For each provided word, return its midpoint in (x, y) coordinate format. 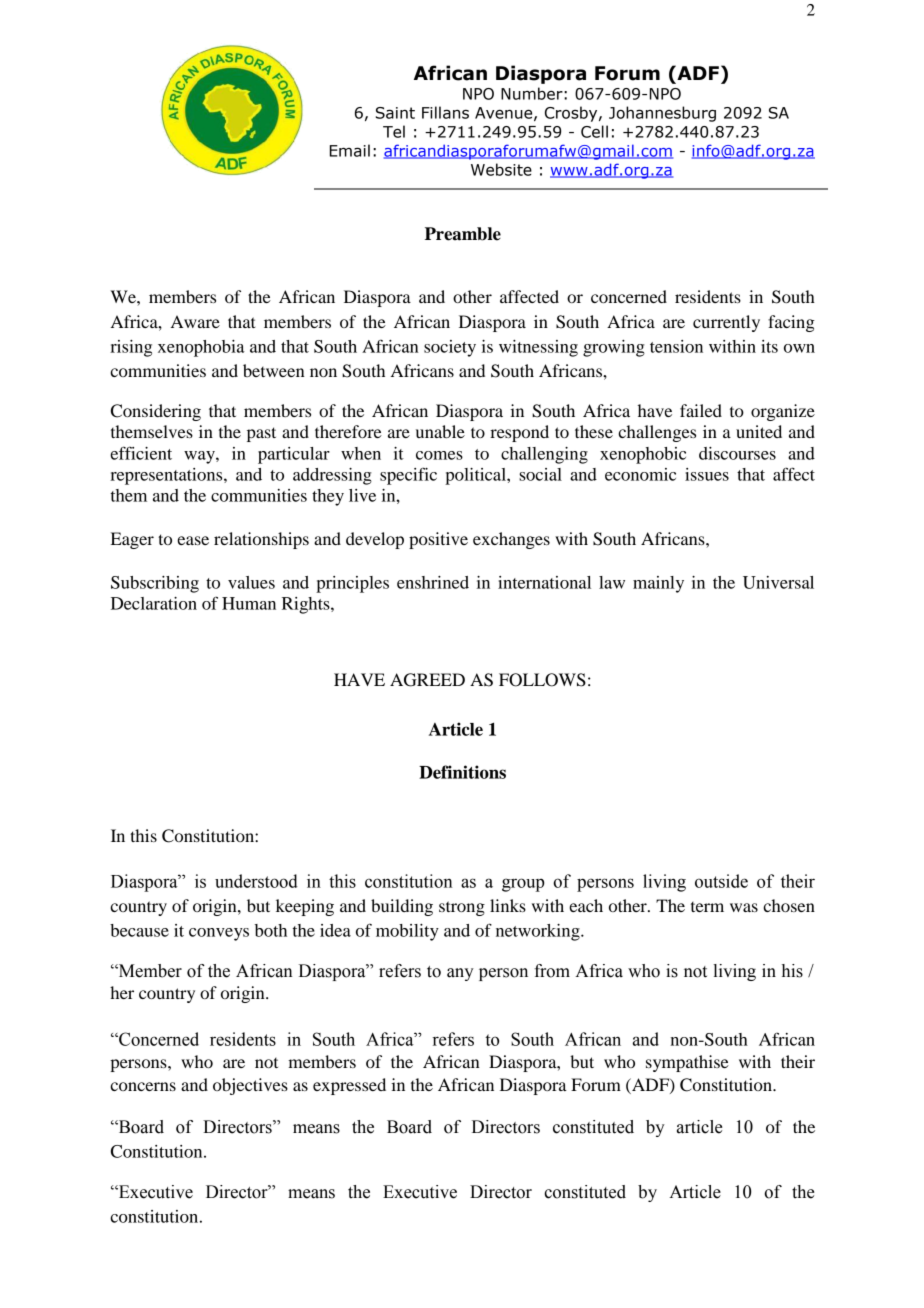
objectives (250, 1086)
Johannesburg (662, 114)
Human (249, 603)
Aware (195, 321)
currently (726, 323)
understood (256, 881)
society (450, 348)
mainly (658, 584)
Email (350, 150)
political (476, 476)
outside (721, 881)
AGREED (427, 680)
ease (193, 540)
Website (501, 169)
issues (707, 474)
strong (462, 908)
